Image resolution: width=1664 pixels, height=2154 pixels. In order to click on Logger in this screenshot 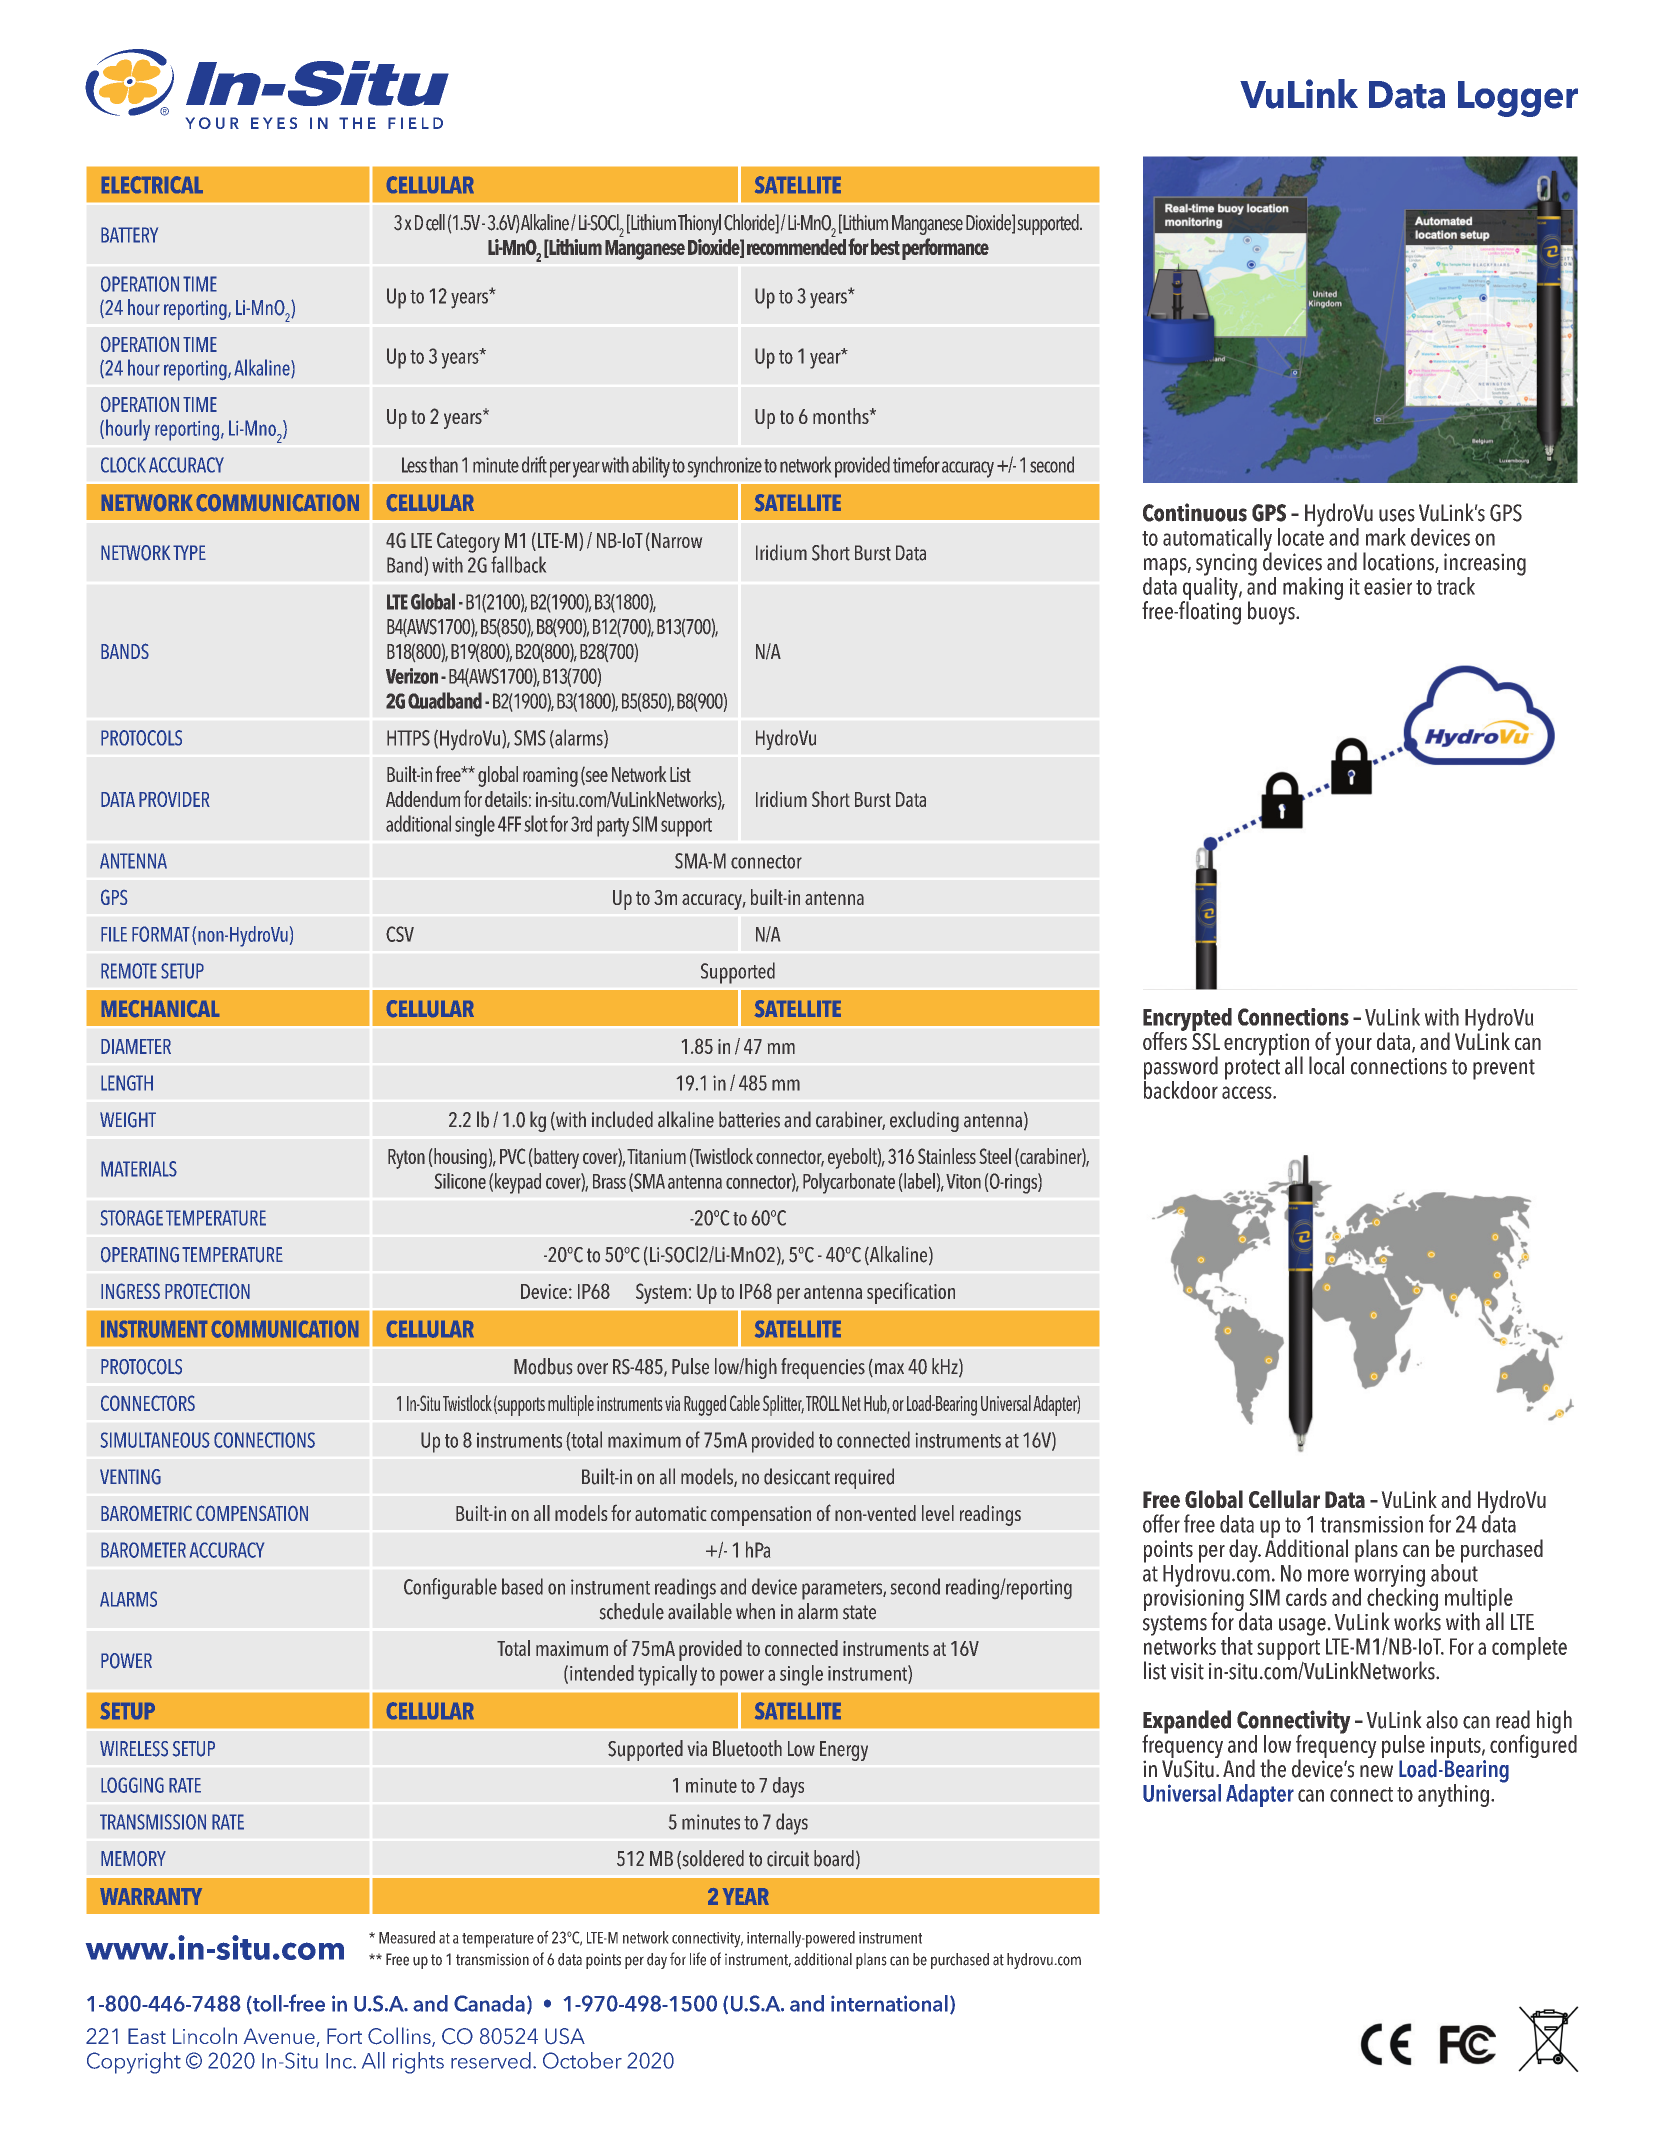, I will do `click(1518, 99)`.
